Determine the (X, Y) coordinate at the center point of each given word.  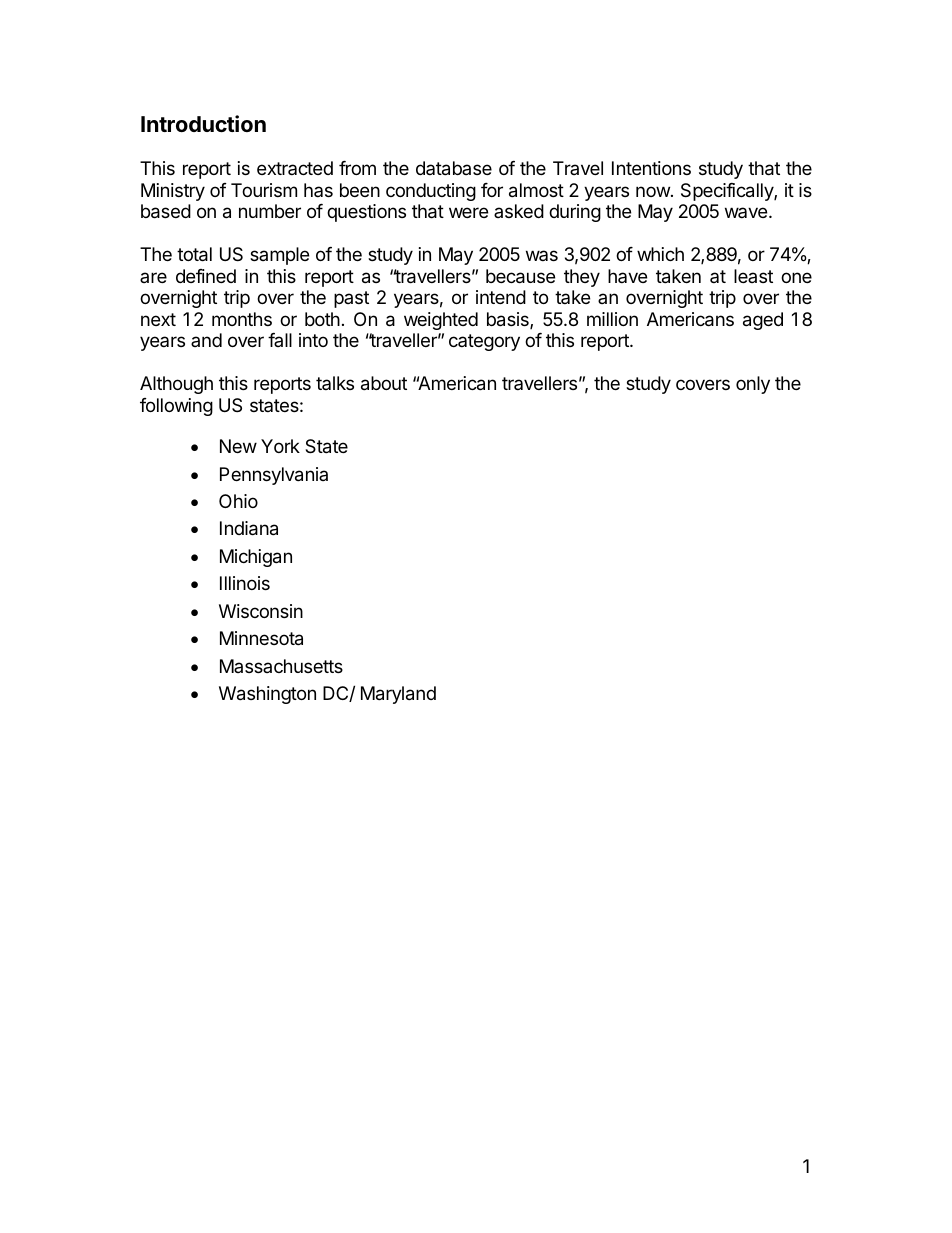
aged (763, 321)
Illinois (245, 583)
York (280, 446)
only (753, 385)
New (238, 446)
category (484, 342)
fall (280, 340)
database (454, 168)
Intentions (651, 168)
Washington (267, 695)
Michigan (256, 558)
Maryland (398, 695)
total (194, 254)
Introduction (203, 124)
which (660, 254)
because (520, 276)
